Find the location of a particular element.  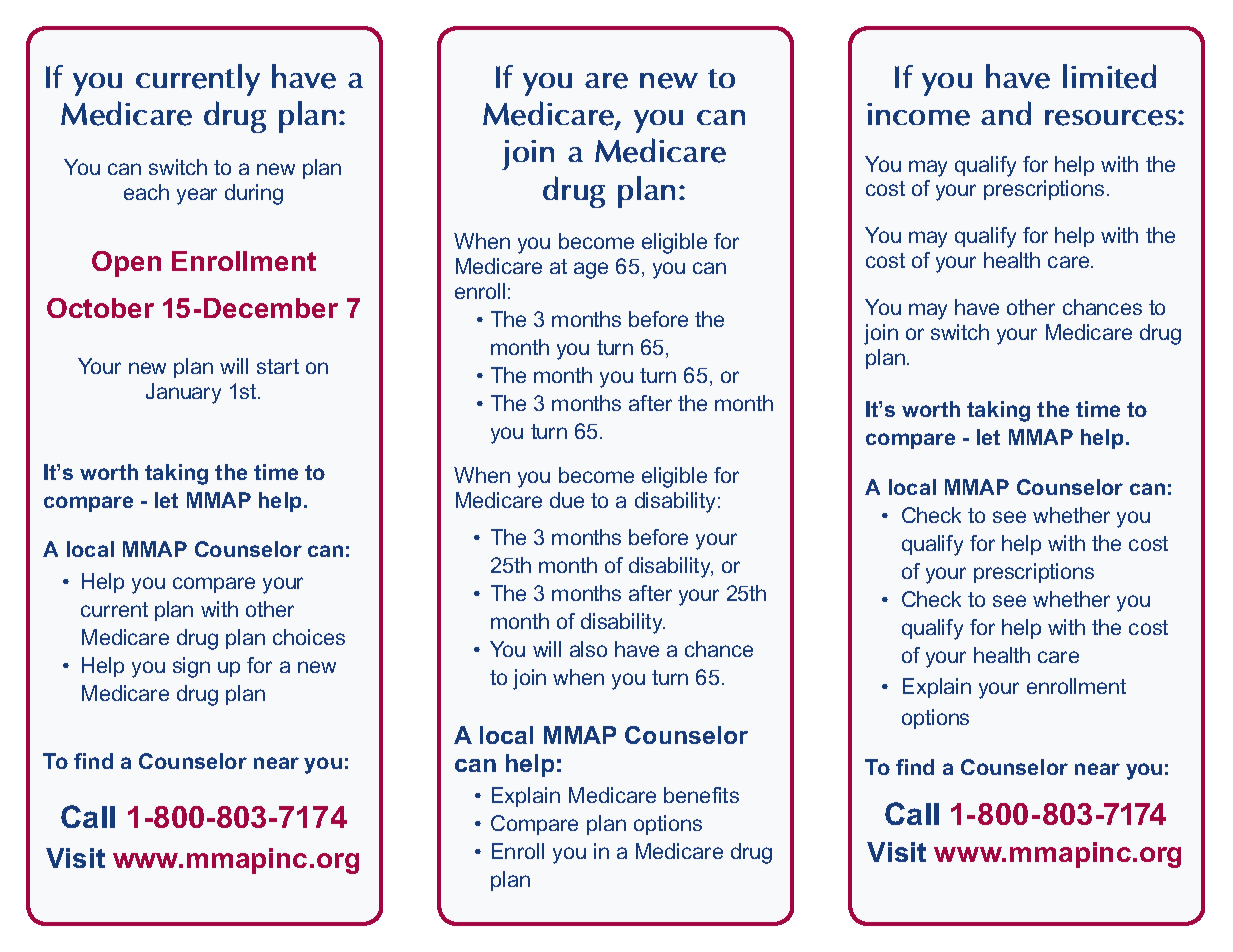

during is located at coordinates (254, 194).
